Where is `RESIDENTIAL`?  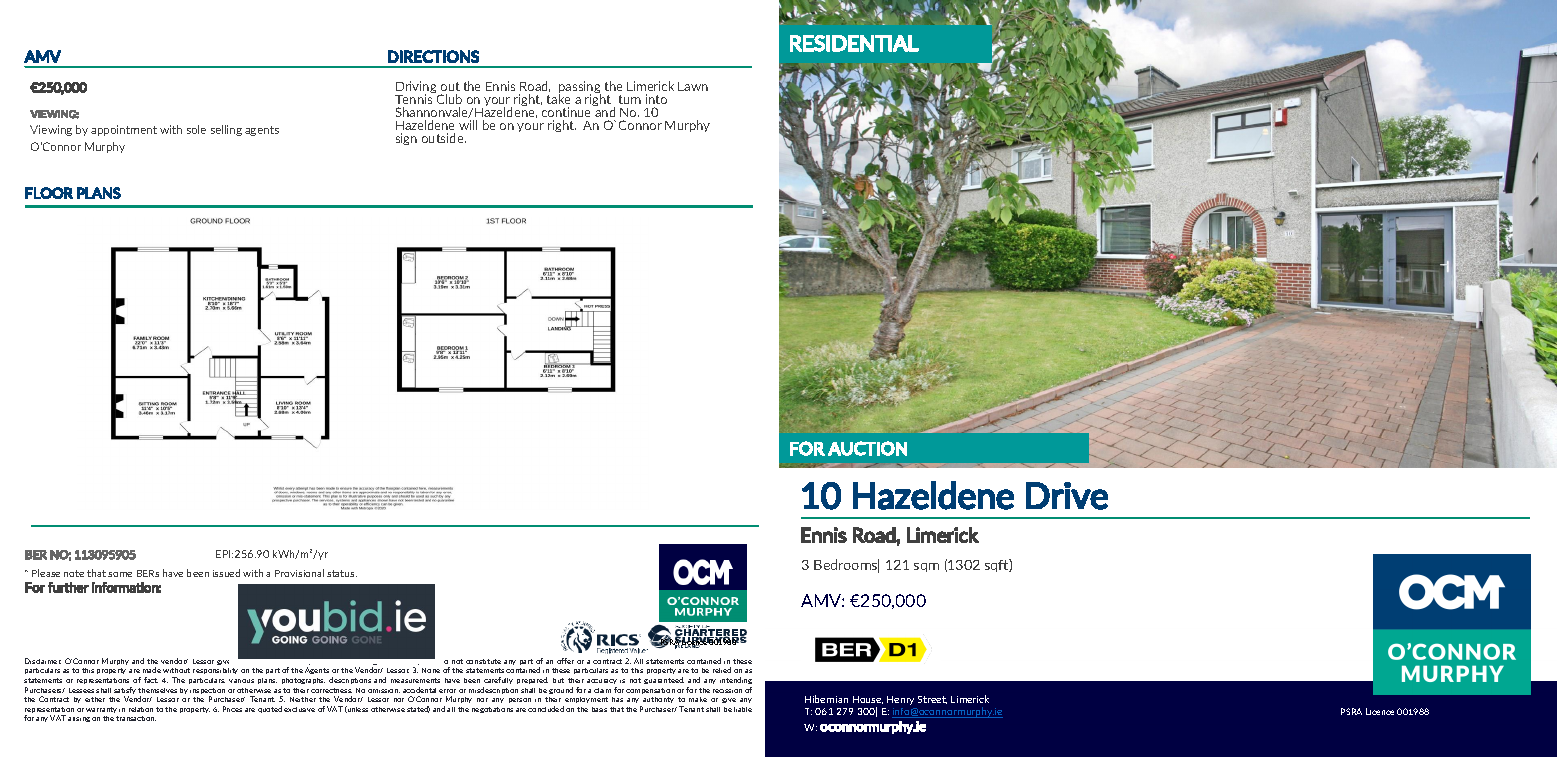 RESIDENTIAL is located at coordinates (854, 43).
